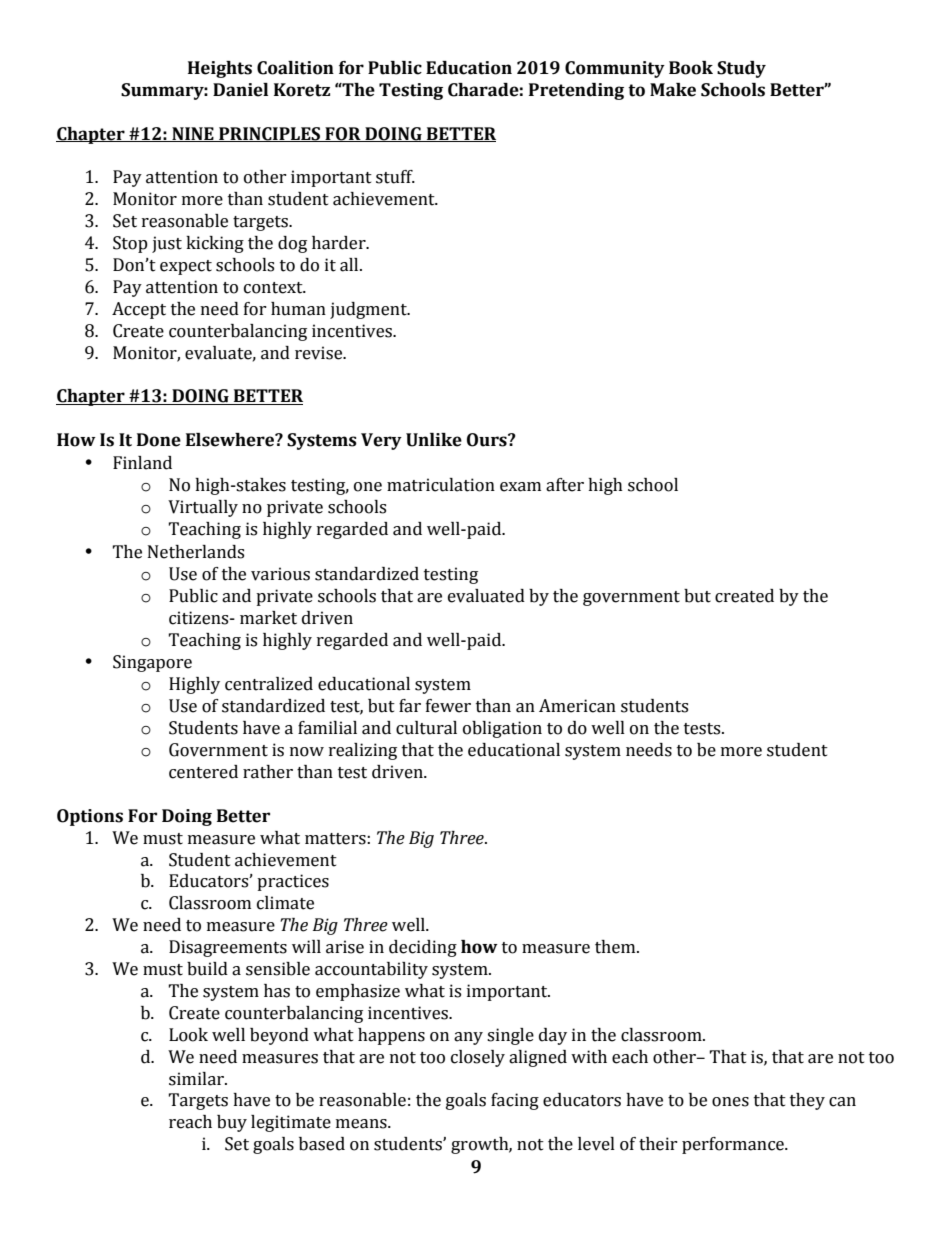 The height and width of the screenshot is (1233, 952). I want to click on American, so click(577, 706).
